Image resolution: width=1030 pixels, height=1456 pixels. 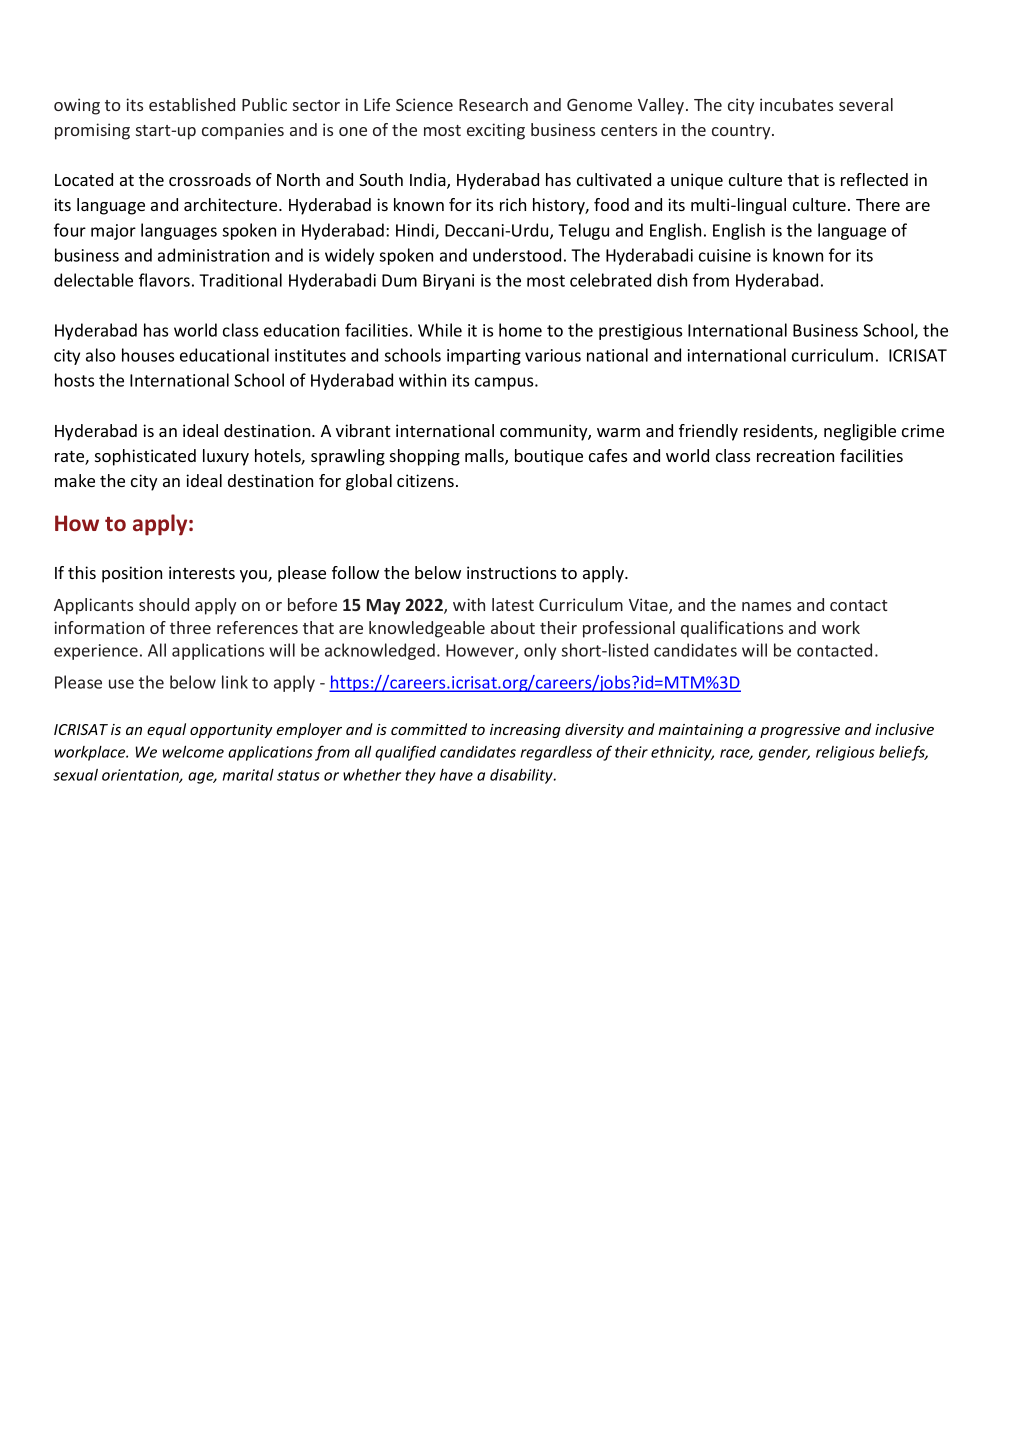 I want to click on disability, so click(x=522, y=776).
